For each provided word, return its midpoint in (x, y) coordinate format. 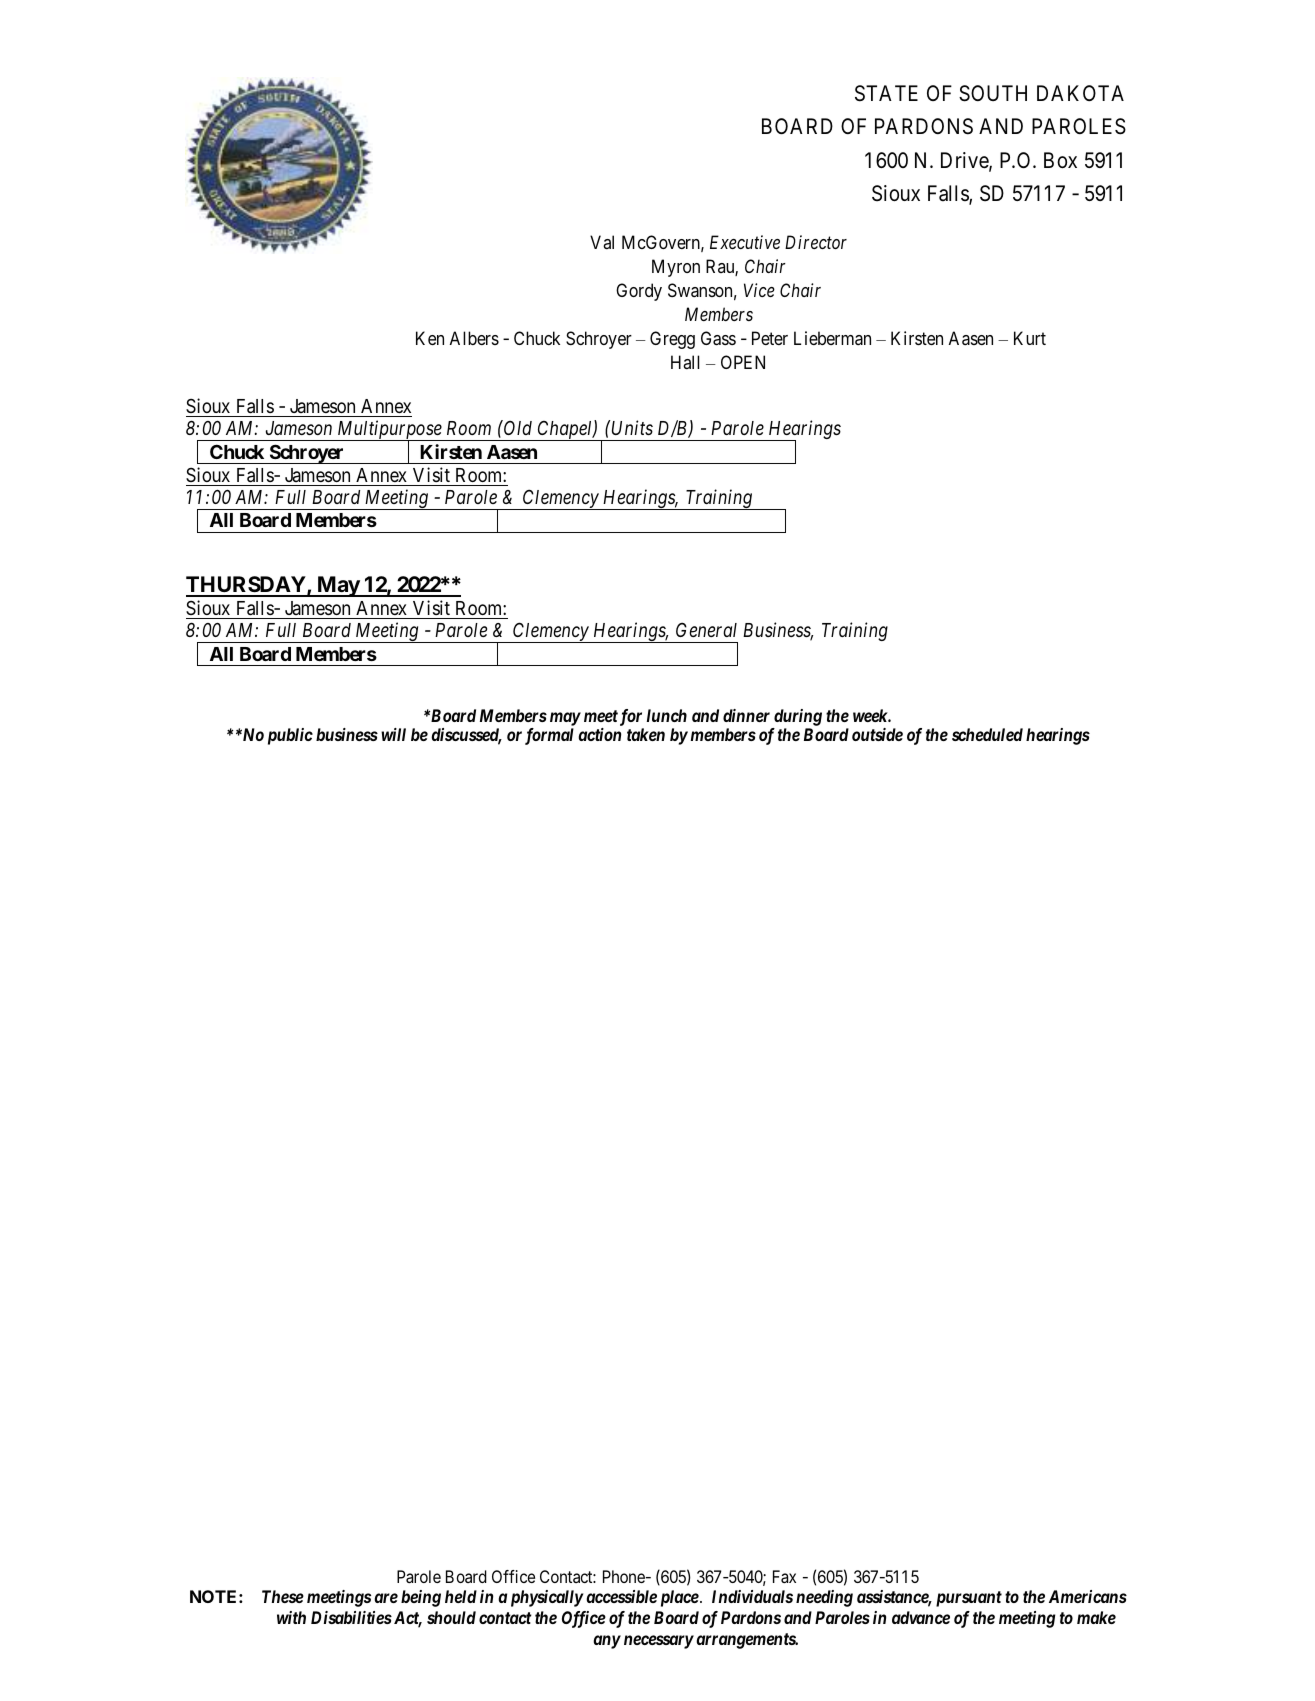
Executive (745, 242)
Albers (474, 338)
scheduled (987, 734)
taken (646, 734)
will (393, 734)
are (386, 1598)
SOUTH (993, 93)
